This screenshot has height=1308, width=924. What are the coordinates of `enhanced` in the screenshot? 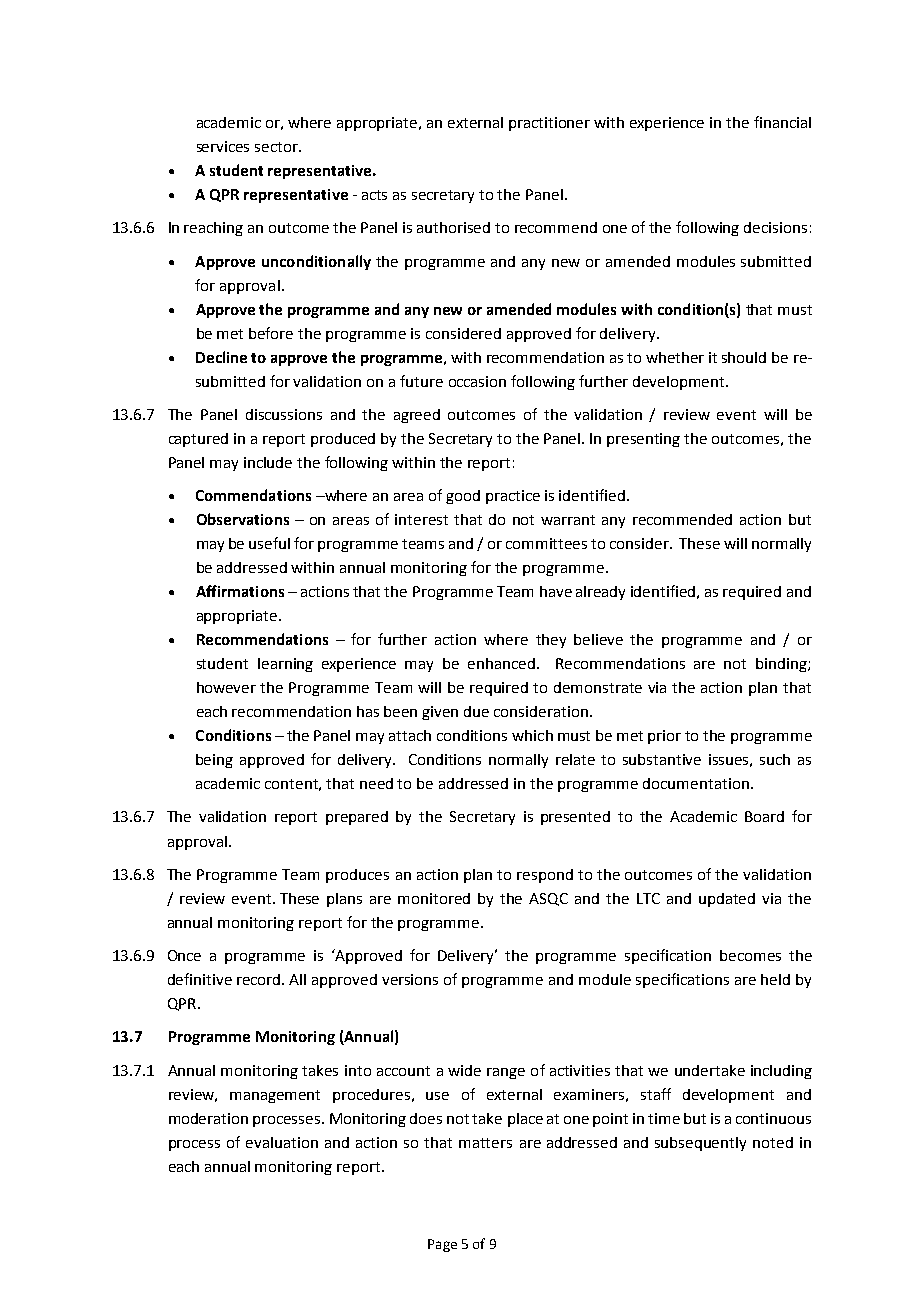 It's located at (503, 663).
